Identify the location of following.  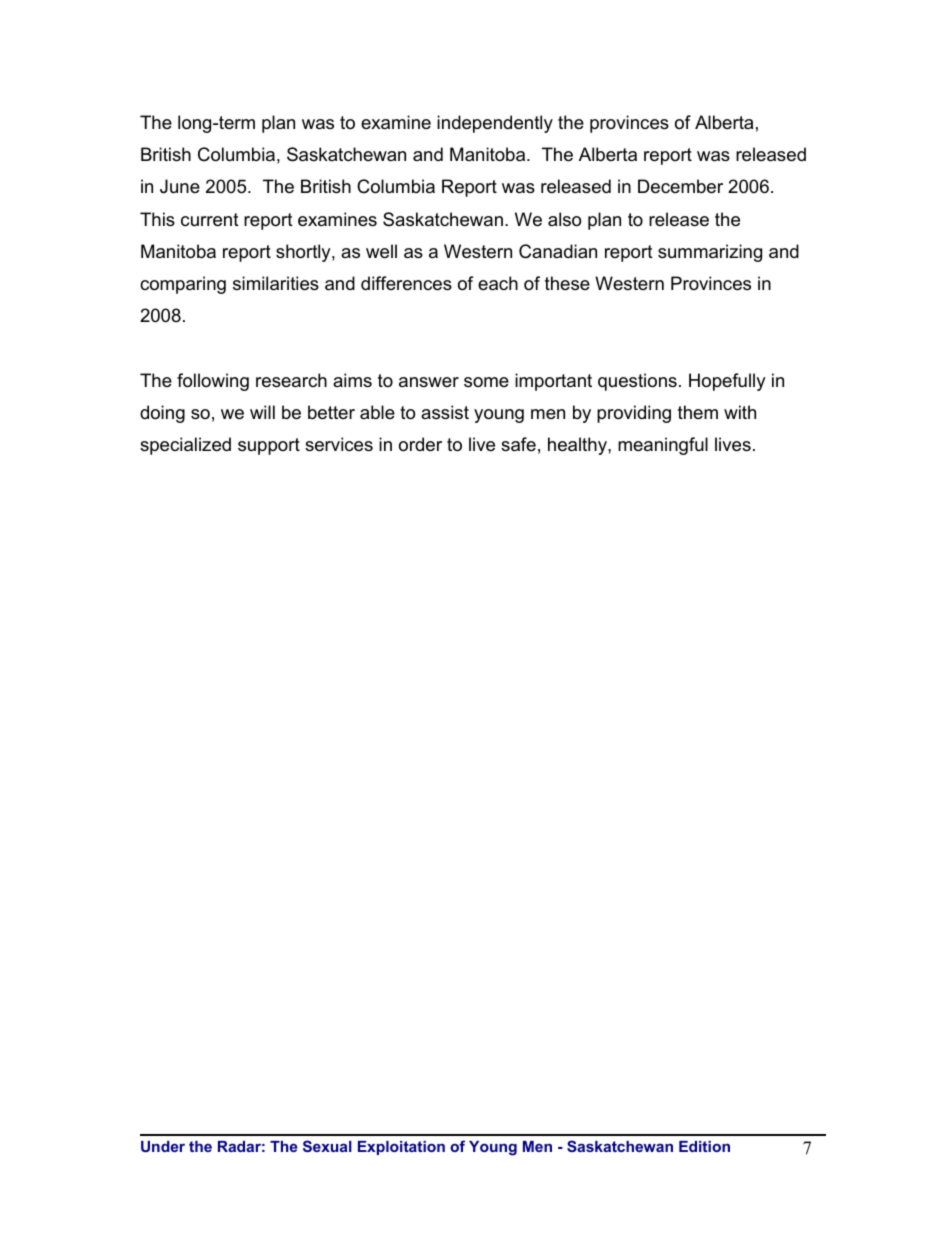
(213, 382).
